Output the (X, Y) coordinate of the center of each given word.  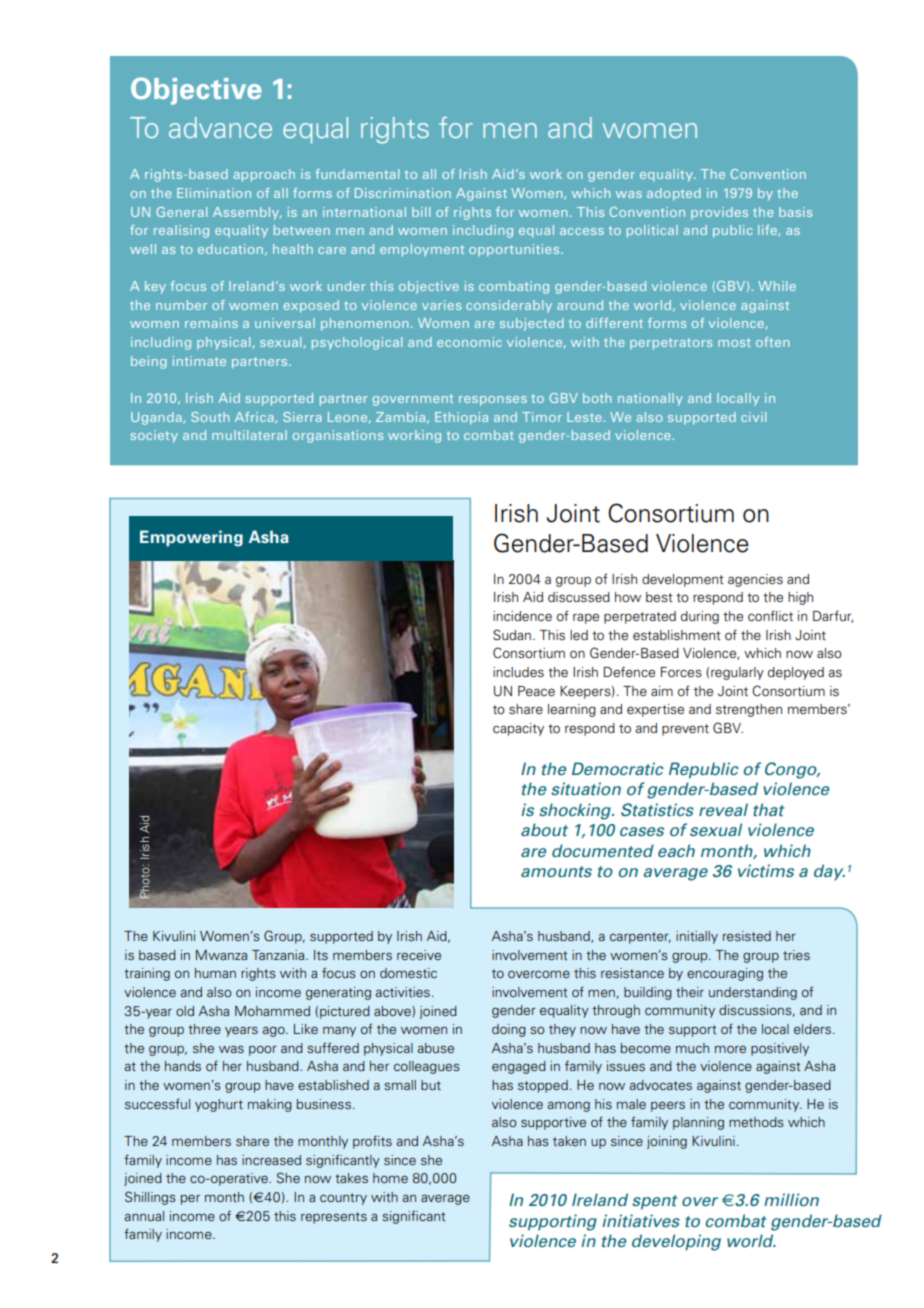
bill (421, 212)
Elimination (214, 193)
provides (719, 213)
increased (271, 1160)
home (390, 1178)
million (791, 1199)
